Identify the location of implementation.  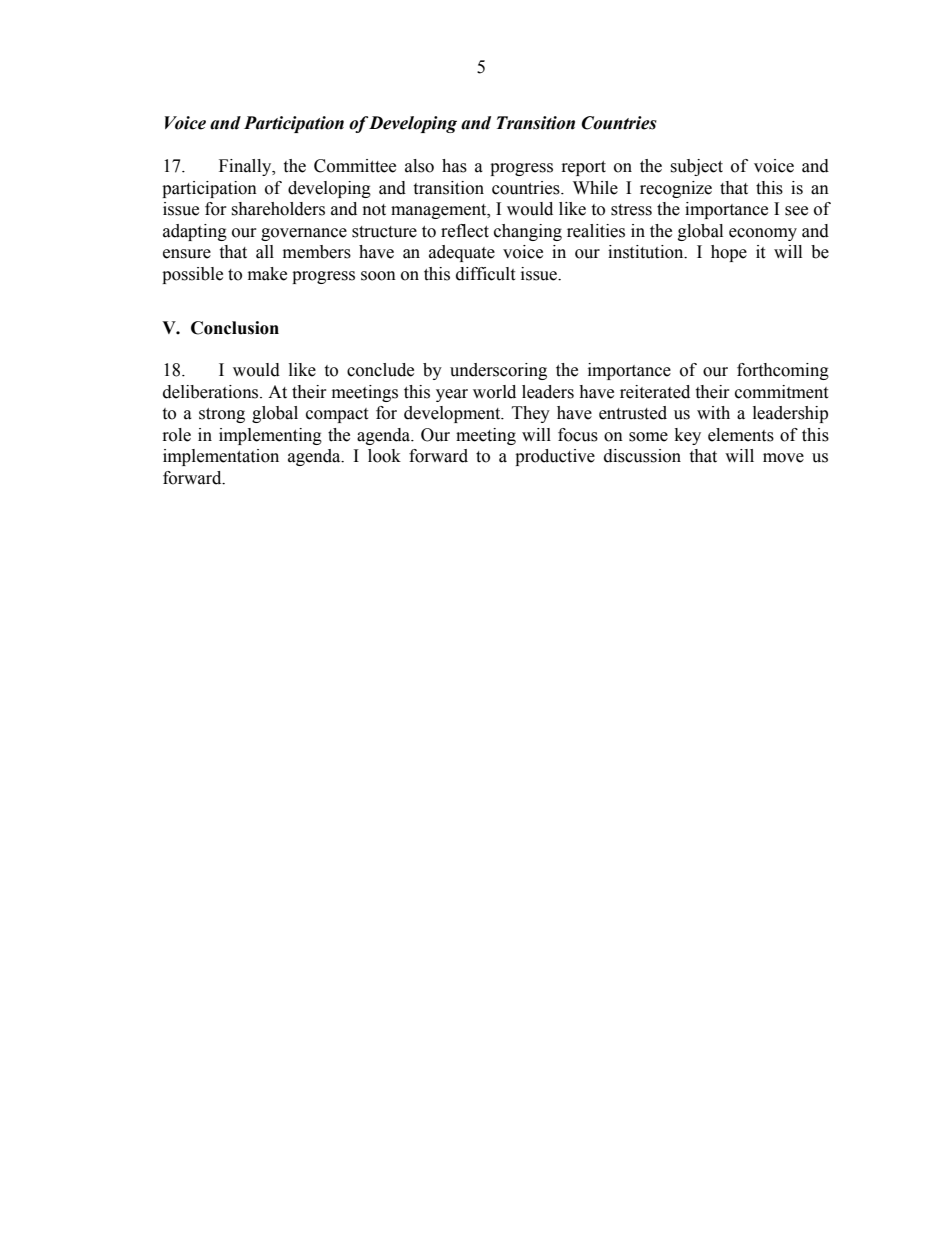
(221, 457).
